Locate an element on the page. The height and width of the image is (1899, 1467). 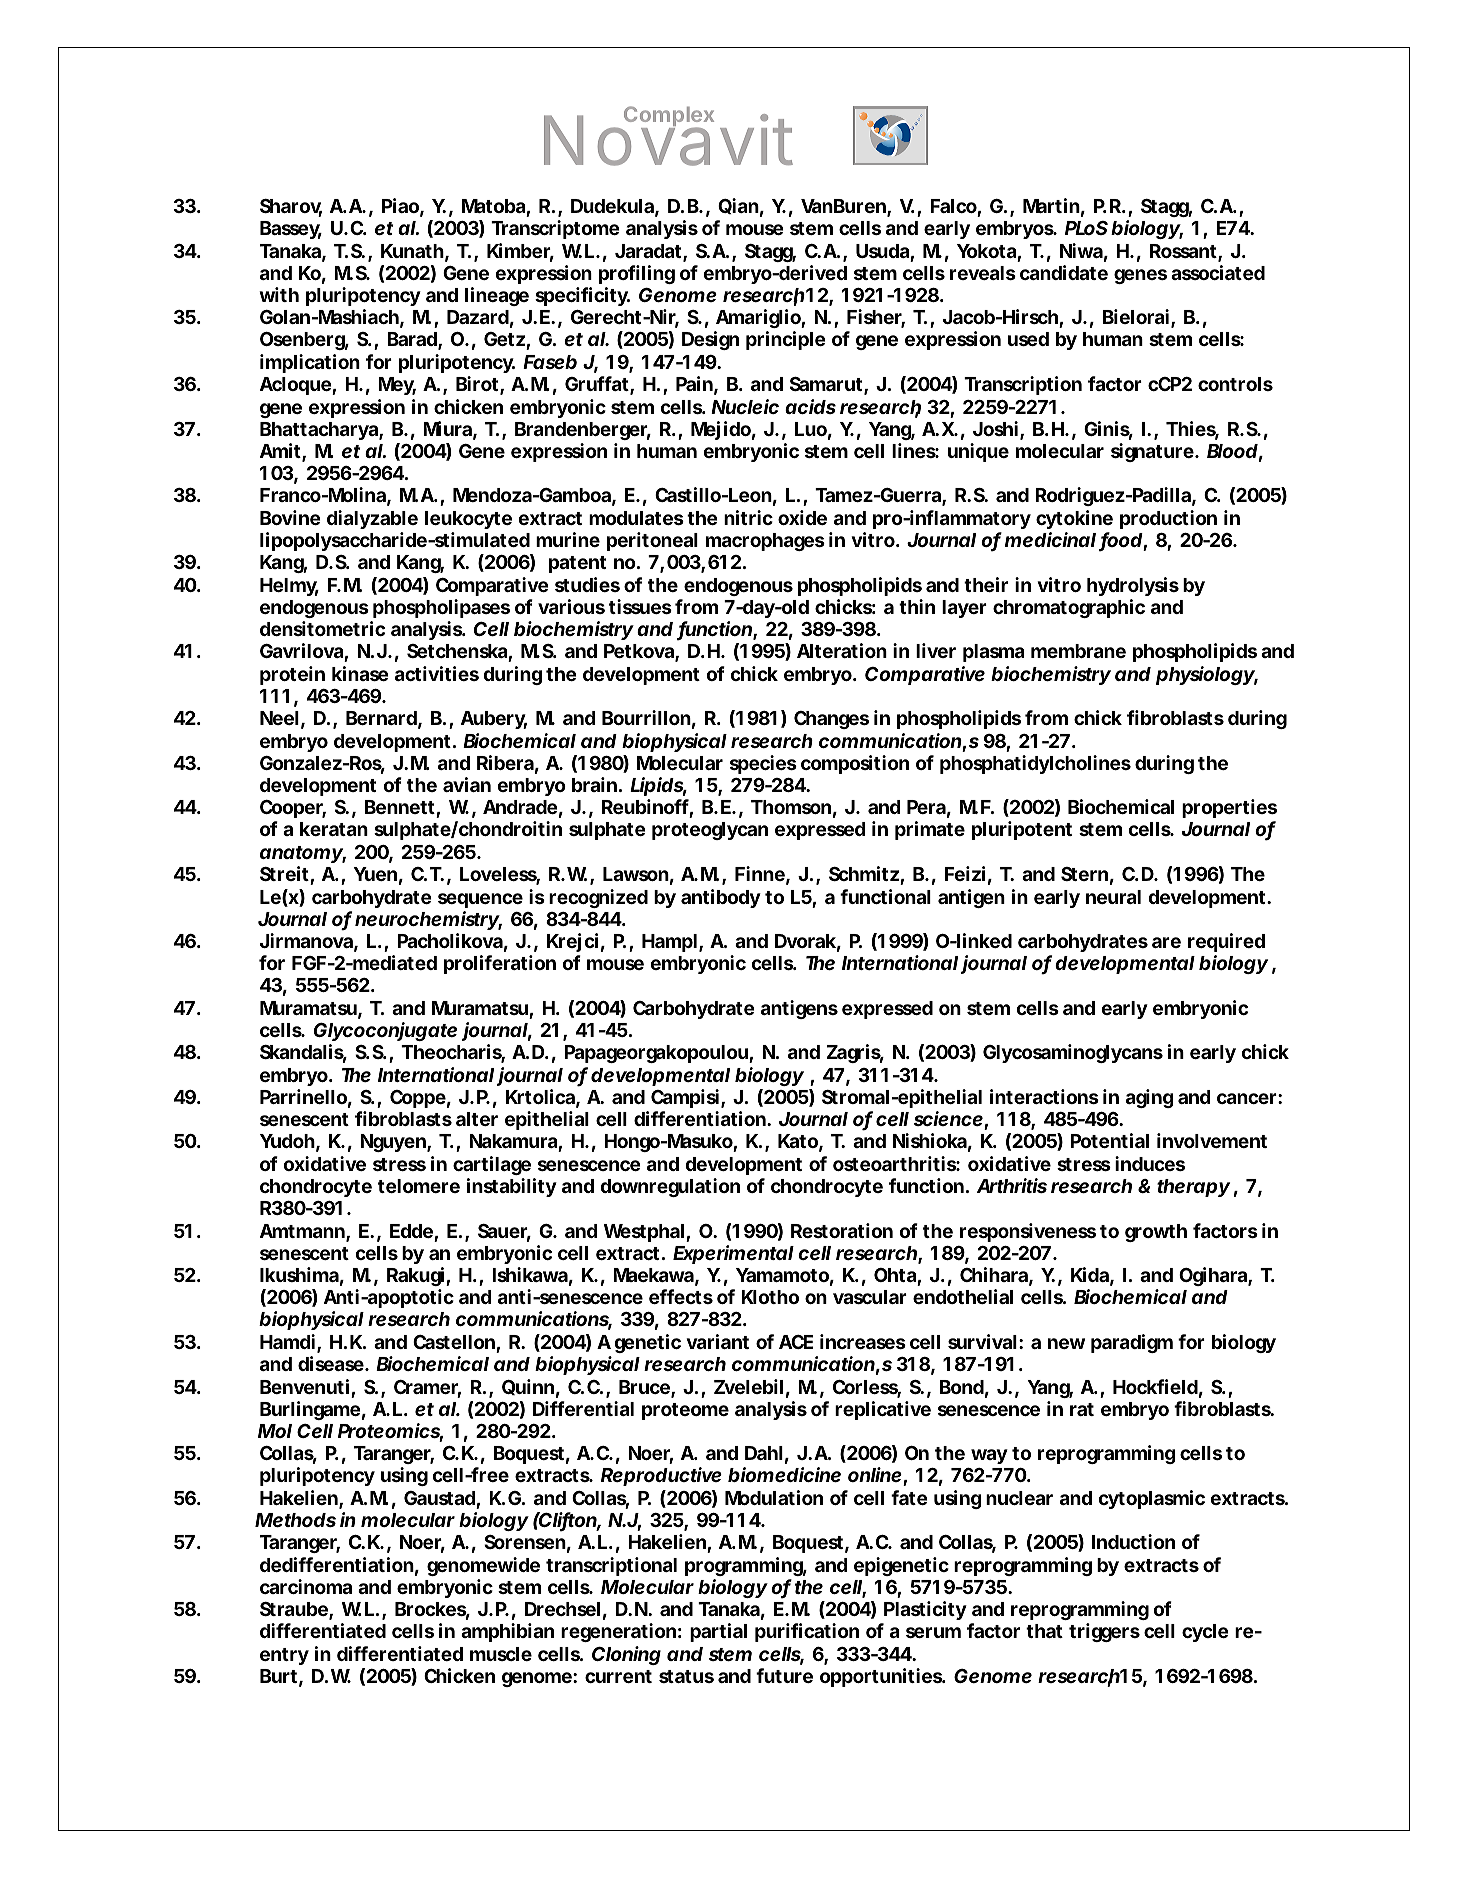
macrophages is located at coordinates (765, 542).
